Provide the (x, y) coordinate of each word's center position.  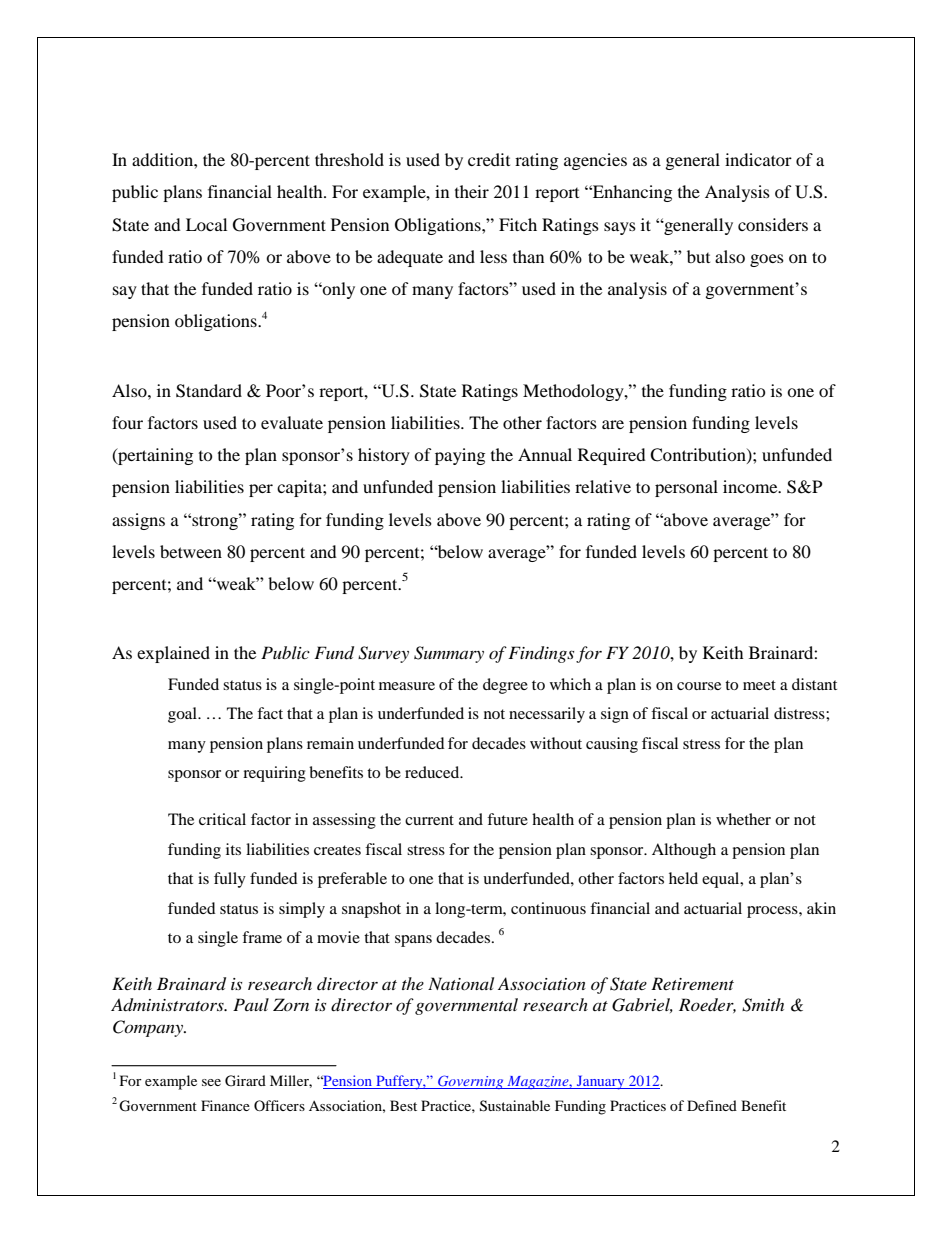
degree (505, 686)
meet (759, 685)
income (751, 486)
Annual (545, 454)
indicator (758, 159)
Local (206, 224)
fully (230, 880)
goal (183, 715)
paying (460, 456)
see (211, 1082)
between (191, 551)
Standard (209, 391)
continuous (548, 908)
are (613, 424)
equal (722, 880)
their (472, 191)
